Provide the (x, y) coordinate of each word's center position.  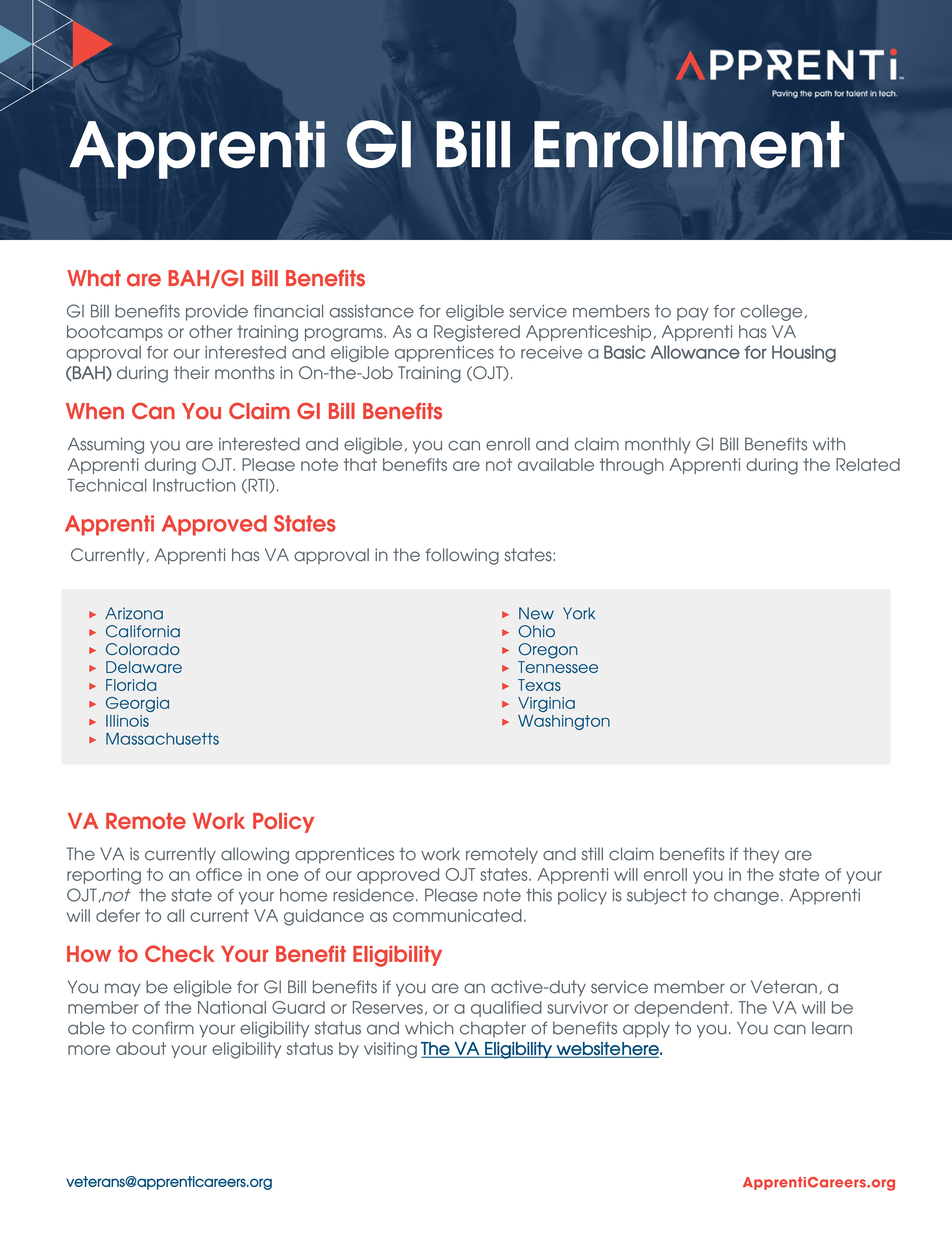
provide (217, 313)
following (462, 556)
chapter (493, 1029)
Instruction (194, 485)
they (761, 855)
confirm (163, 1028)
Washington (564, 722)
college (771, 313)
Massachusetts (162, 739)
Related (868, 464)
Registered (477, 333)
